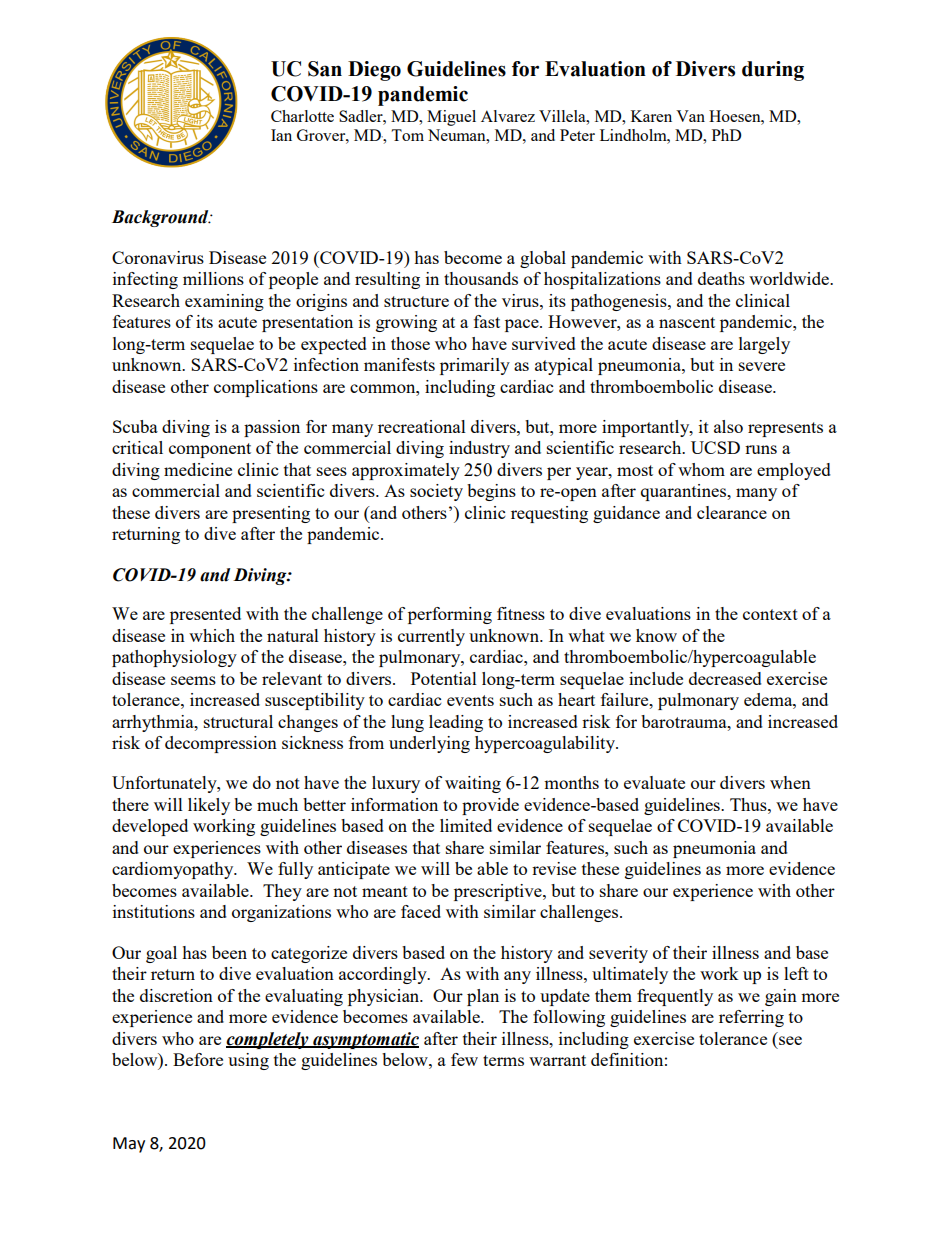  Describe the element at coordinates (770, 614) in the page. I see `context` at that location.
